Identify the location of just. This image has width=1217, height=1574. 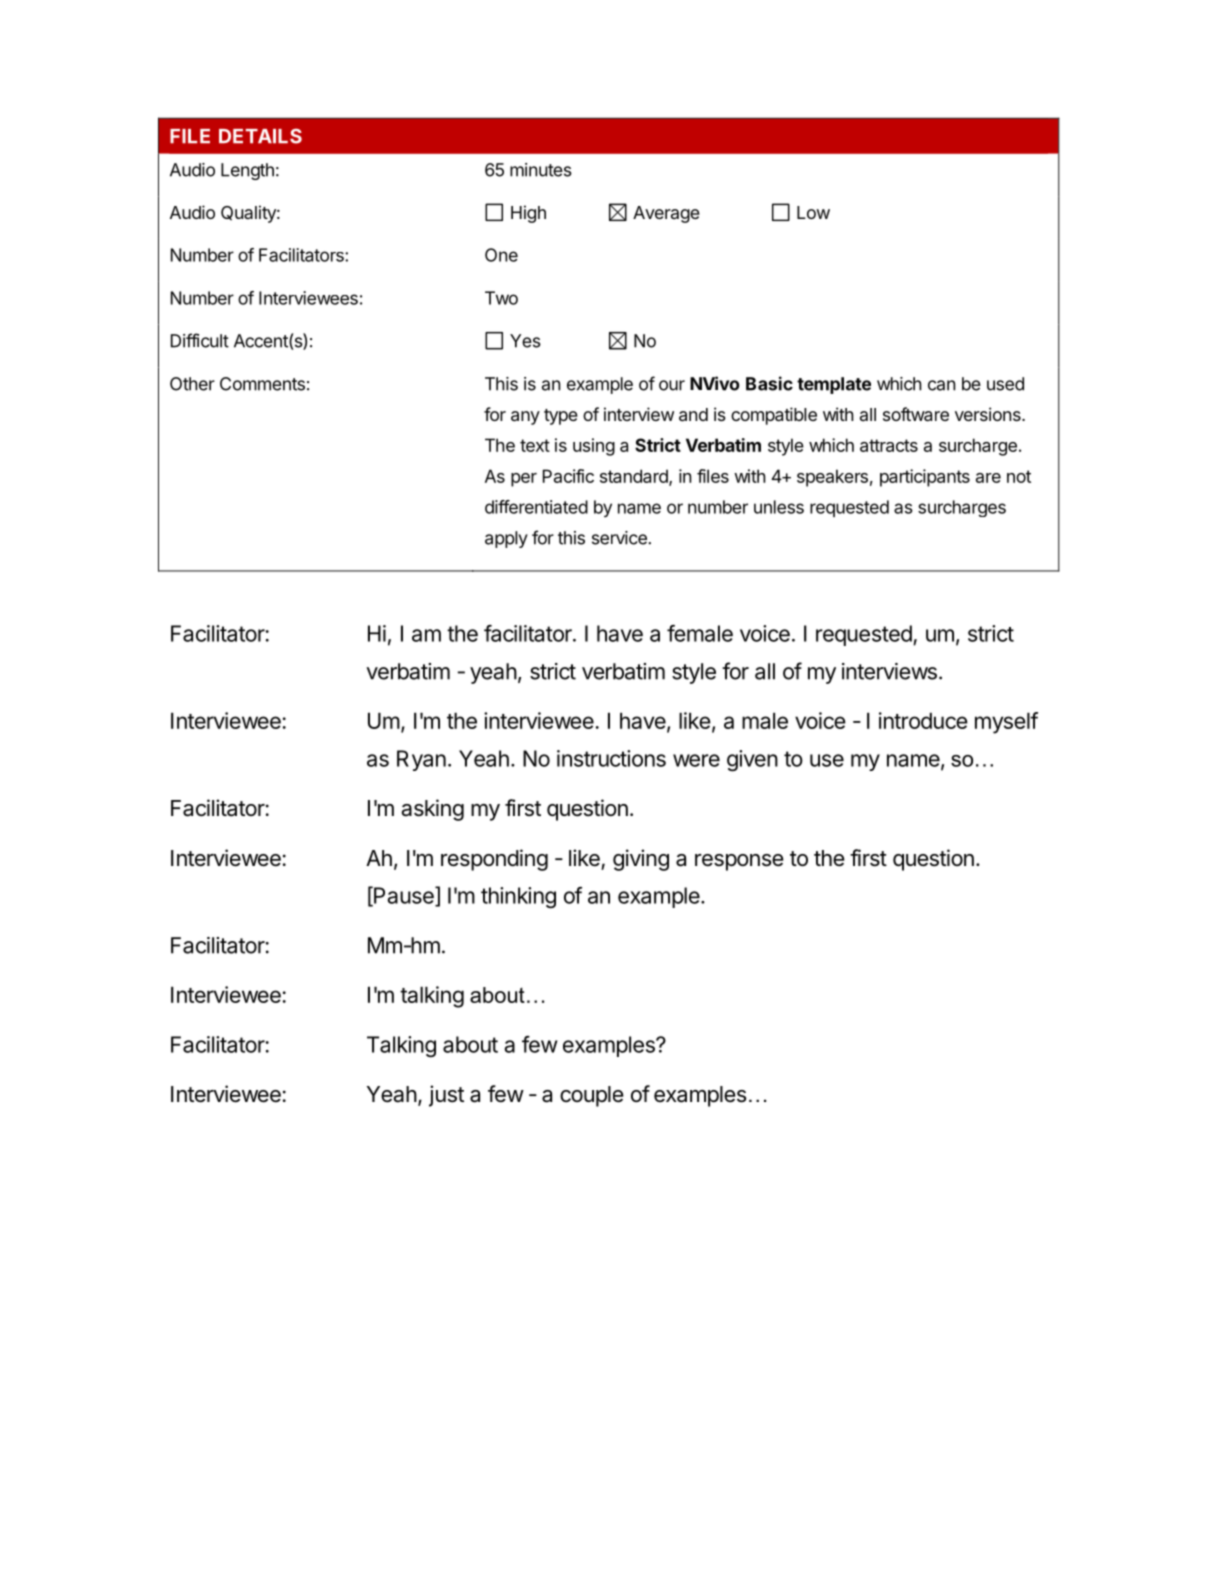
(446, 1096).
